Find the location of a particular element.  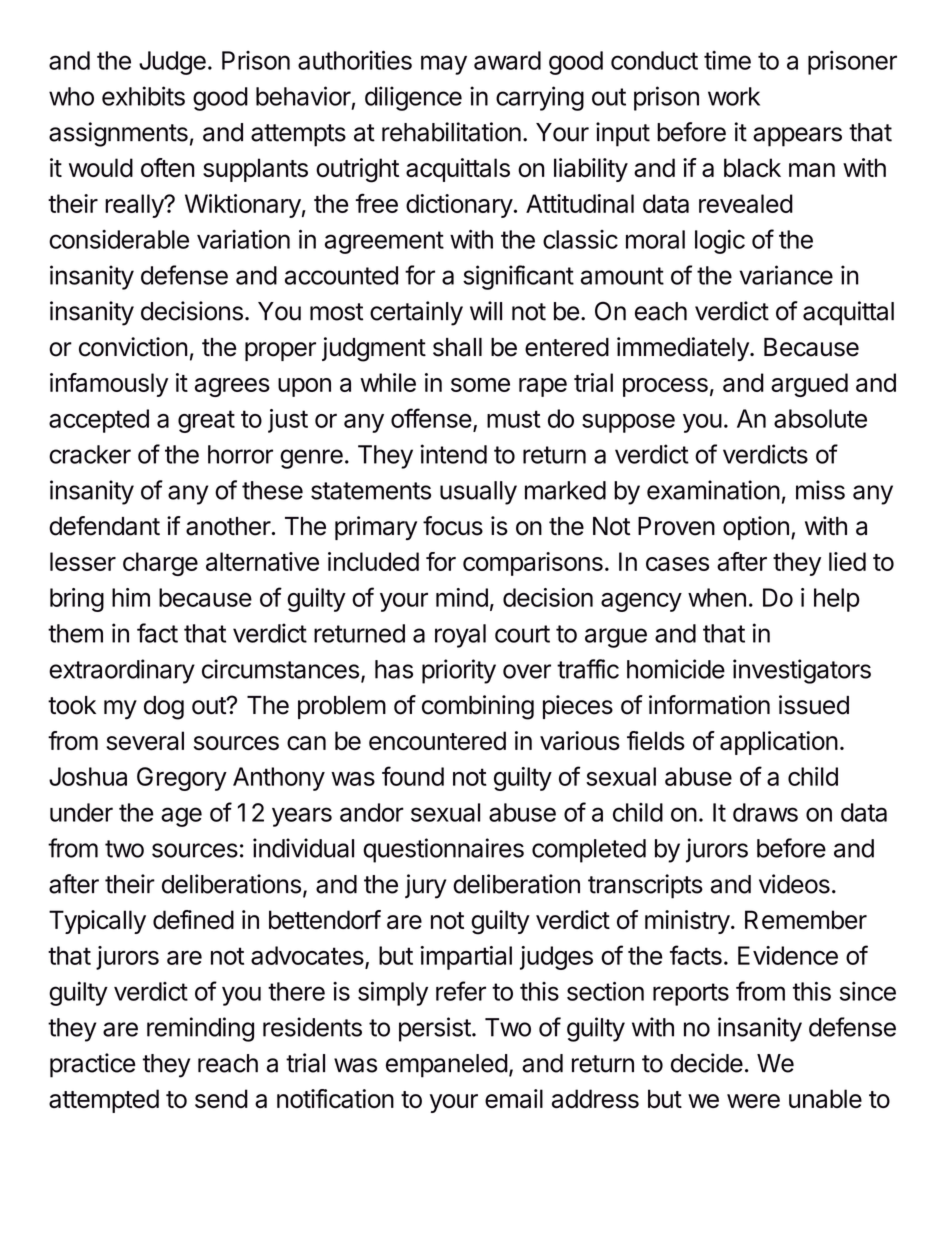

send is located at coordinates (221, 1098).
